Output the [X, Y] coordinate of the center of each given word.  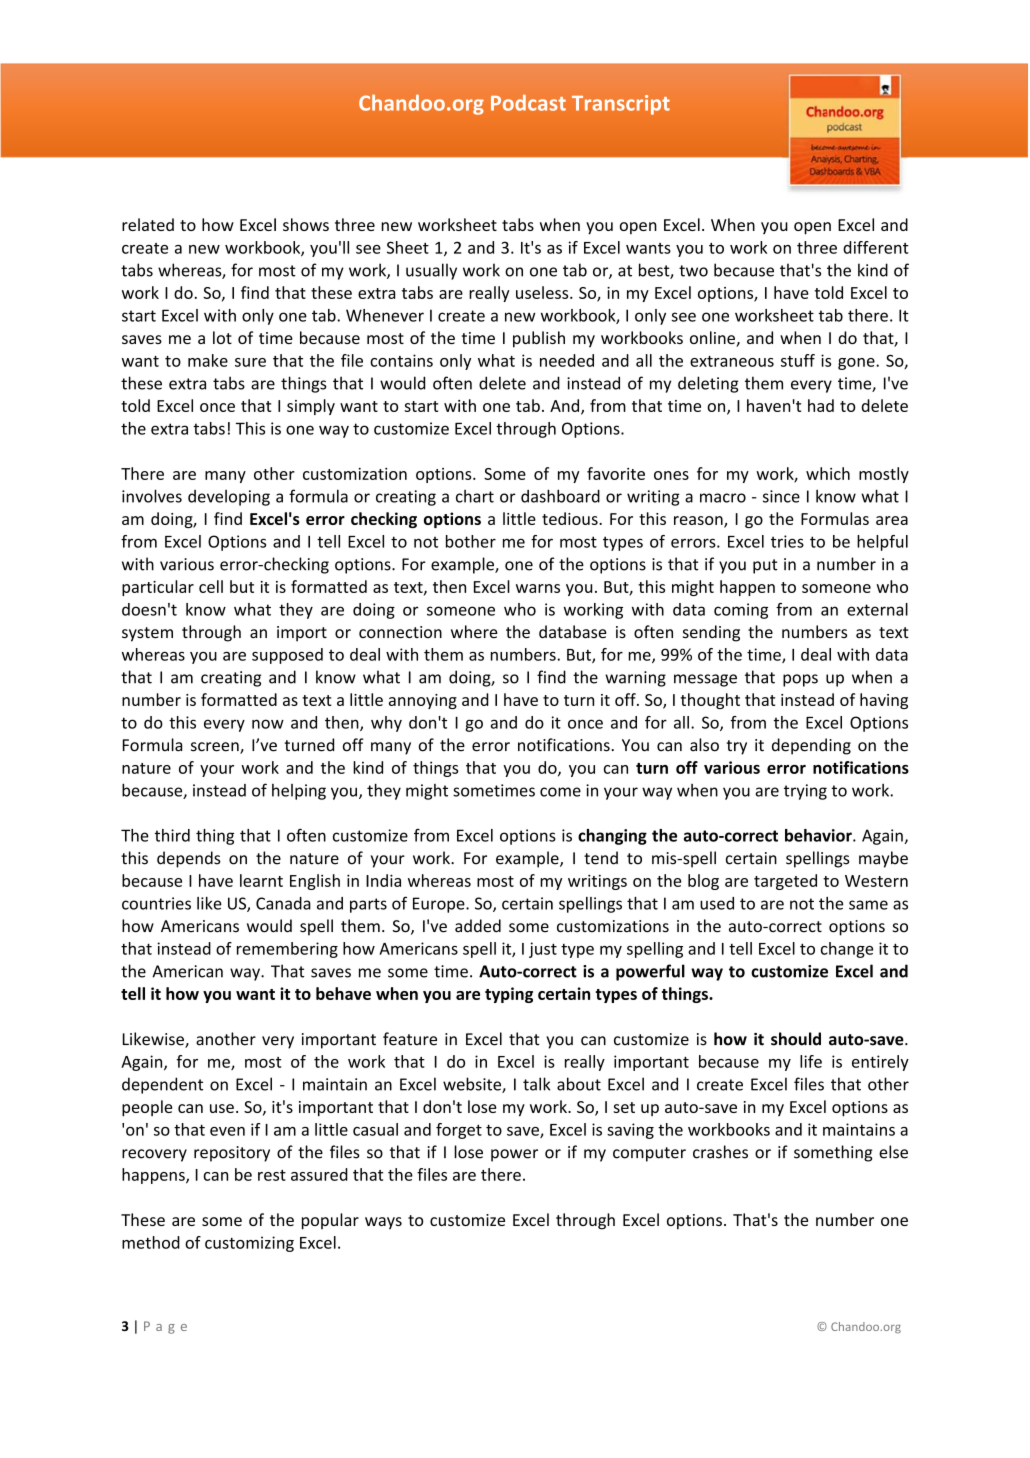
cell [211, 586]
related [148, 224]
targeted [785, 882]
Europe [440, 905]
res [269, 1176]
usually [431, 271]
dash [538, 496]
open [812, 228]
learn [259, 880]
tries [787, 541]
